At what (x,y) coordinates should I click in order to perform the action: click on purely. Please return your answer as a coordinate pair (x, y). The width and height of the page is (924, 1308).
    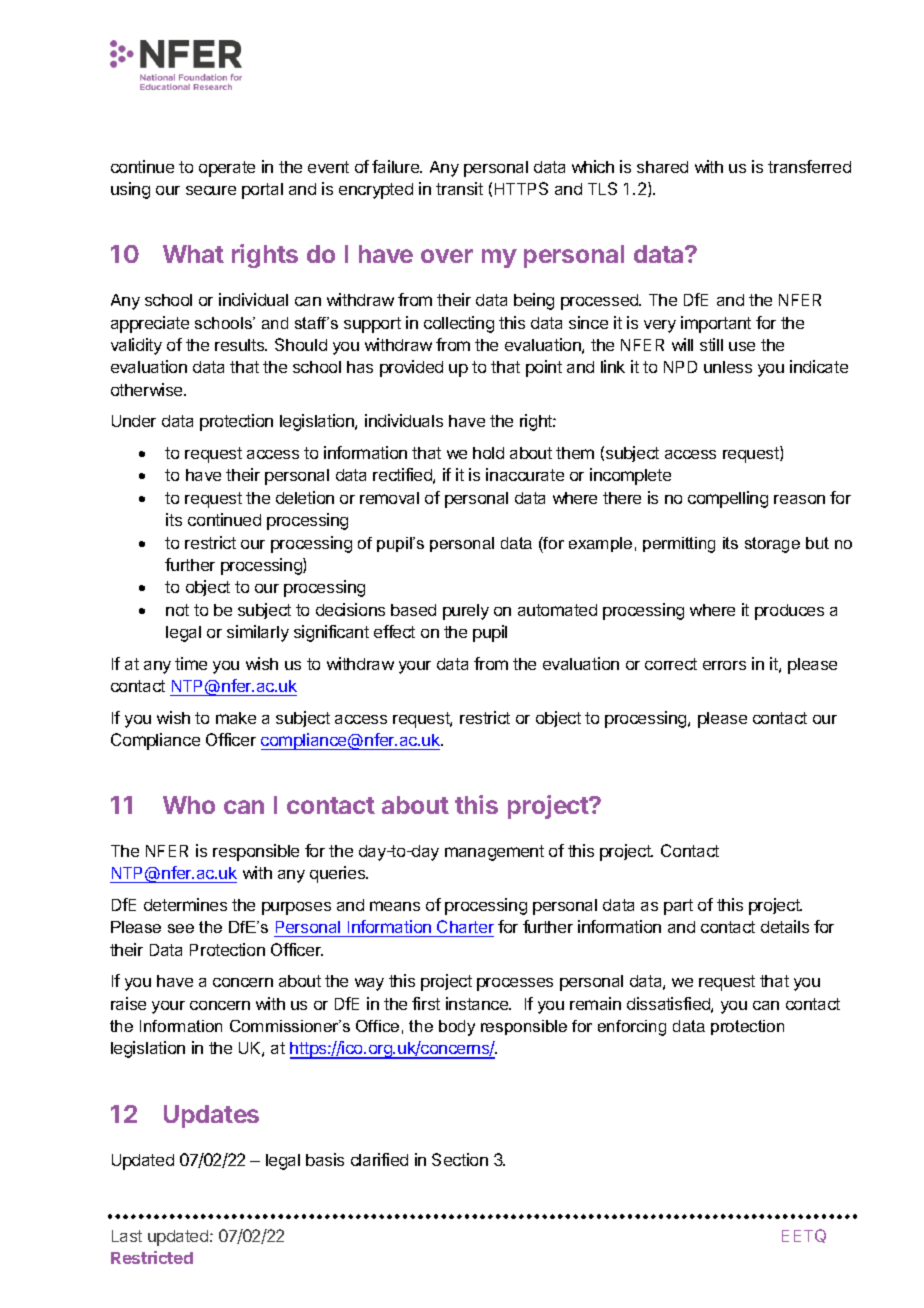
    Looking at the image, I should click on (466, 612).
